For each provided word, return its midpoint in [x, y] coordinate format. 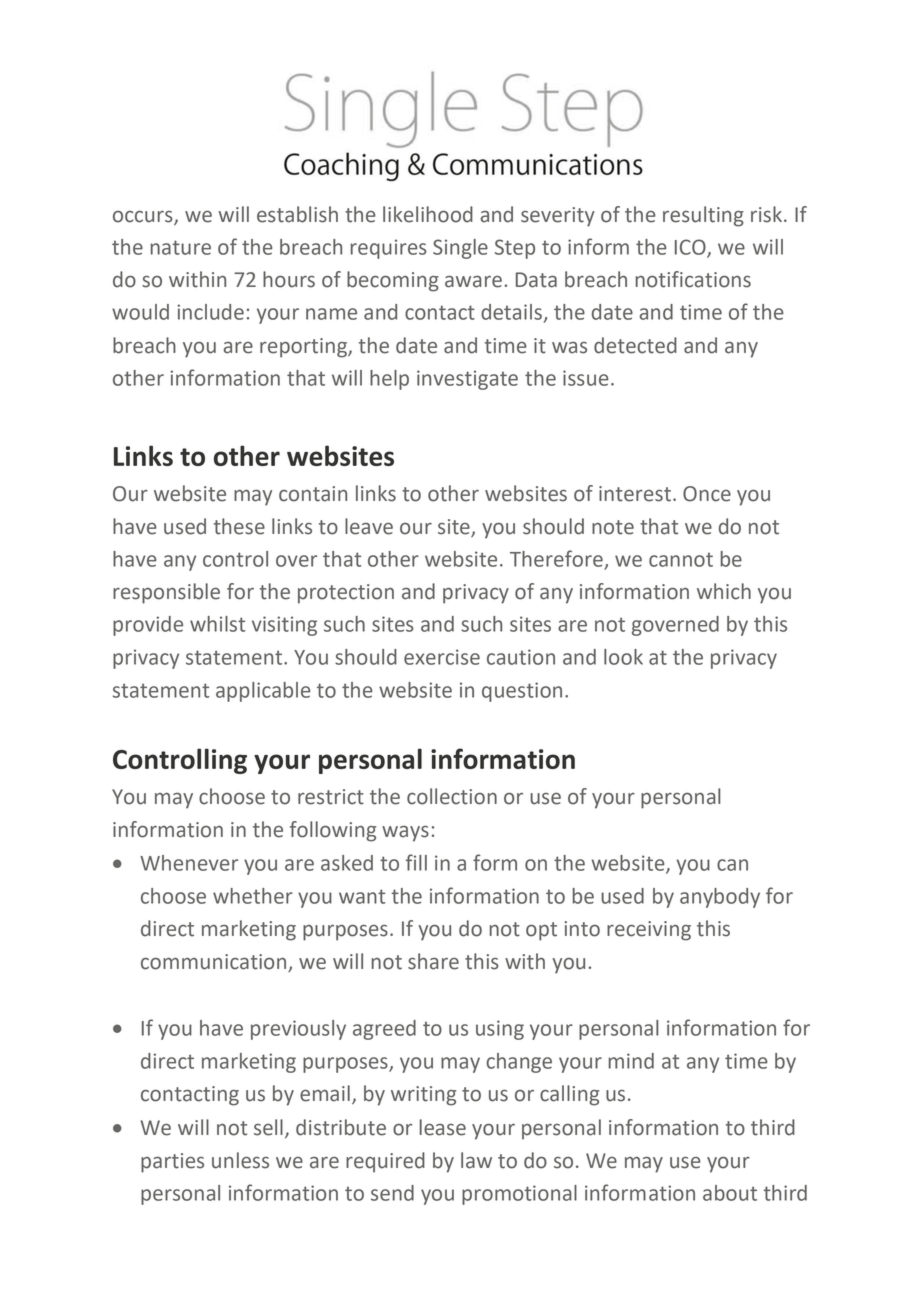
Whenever [189, 863]
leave [369, 526]
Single [460, 249]
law [476, 1160]
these [239, 526]
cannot [681, 560]
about [730, 1193]
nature [181, 247]
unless [240, 1160]
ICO [691, 248]
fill [416, 862]
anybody [720, 898]
